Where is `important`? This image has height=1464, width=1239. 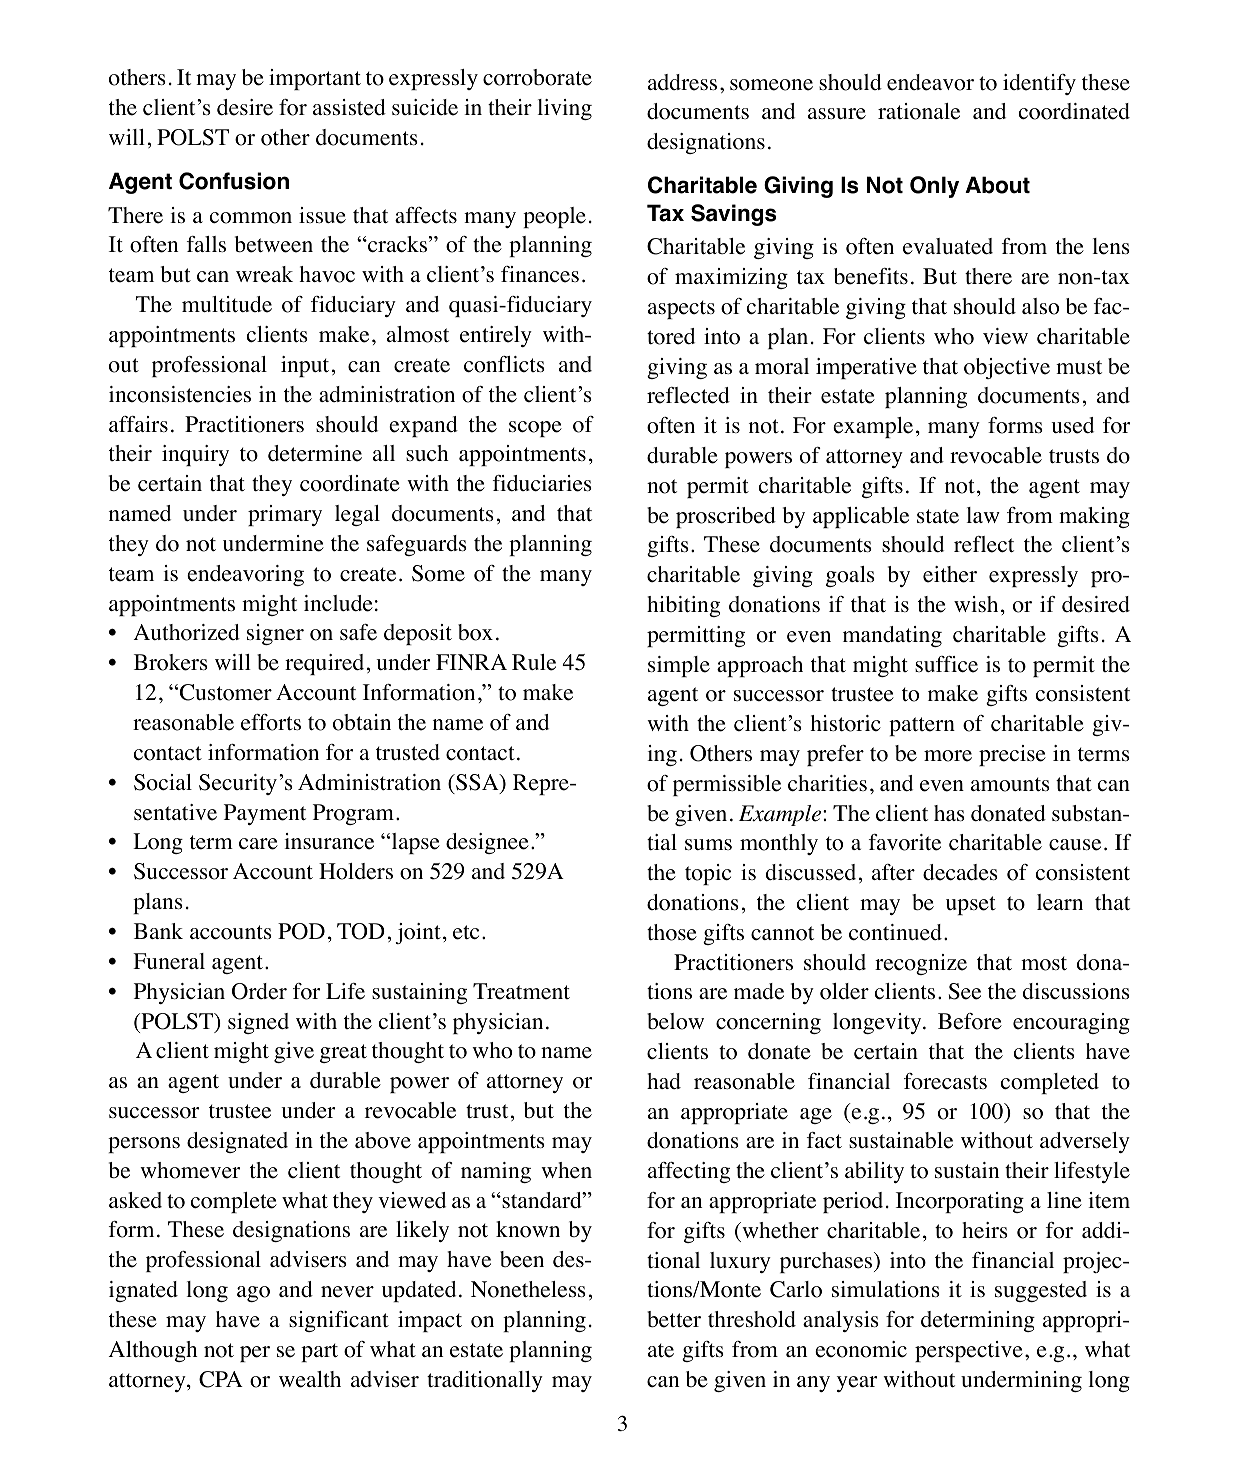
important is located at coordinates (315, 79).
